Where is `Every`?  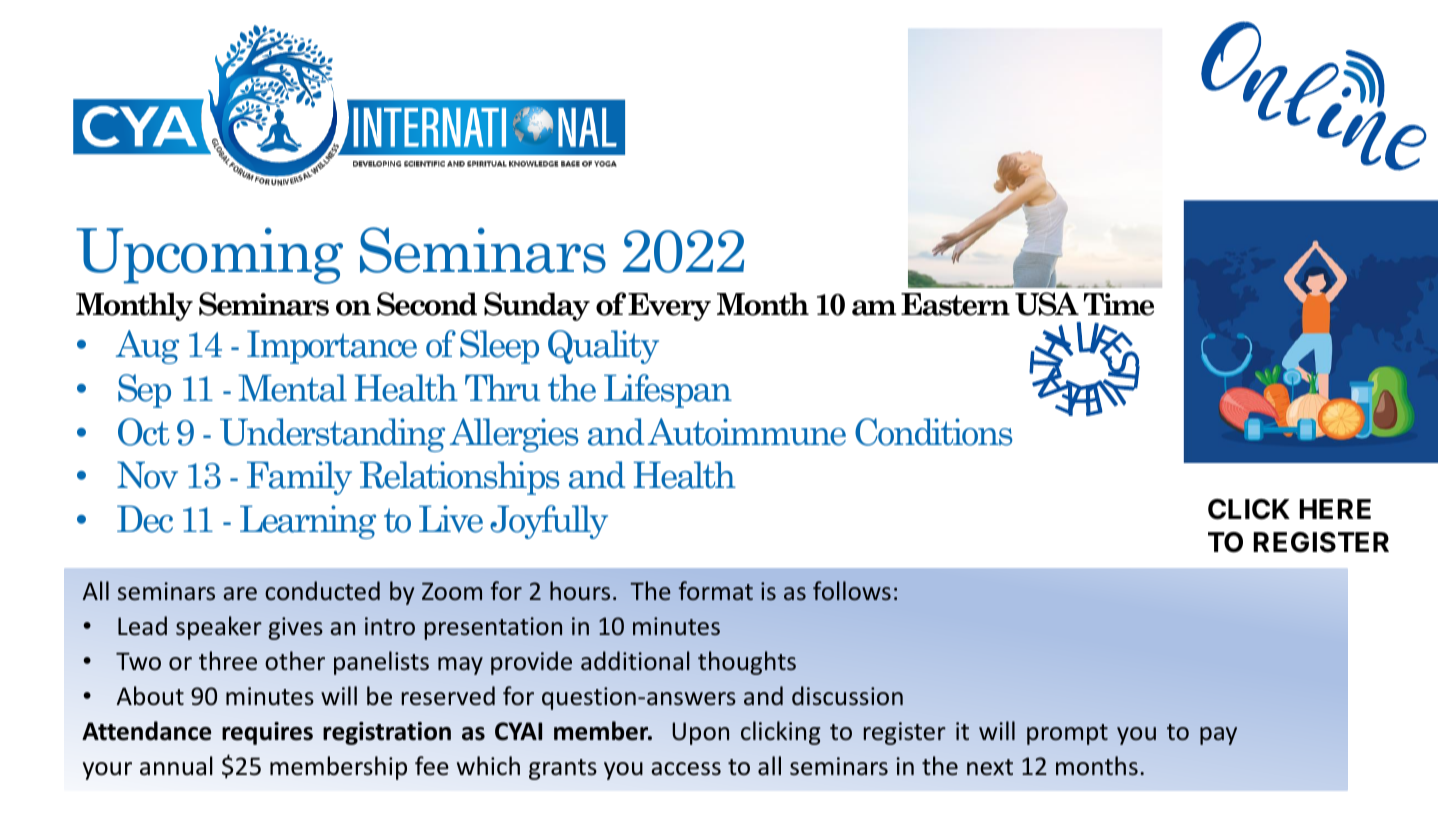
Every is located at coordinates (669, 307).
